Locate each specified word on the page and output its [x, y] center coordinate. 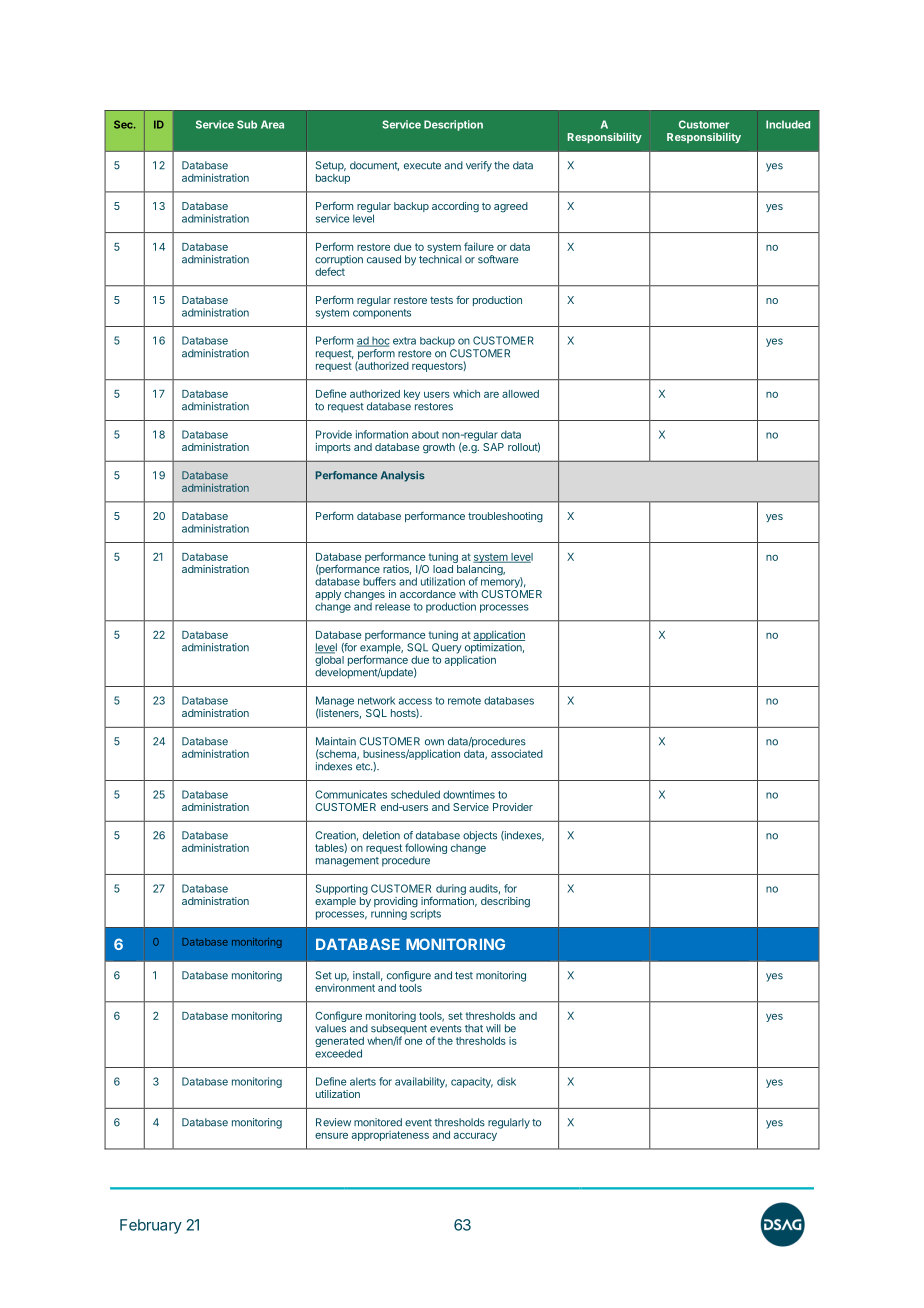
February [151, 1226]
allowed [520, 394]
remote [464, 701]
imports [333, 448]
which [466, 393]
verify [479, 166]
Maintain [336, 741]
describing [505, 902]
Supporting [342, 889]
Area [272, 124]
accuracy [475, 1136]
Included [788, 124]
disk [506, 1081]
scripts [425, 913]
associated [517, 753]
